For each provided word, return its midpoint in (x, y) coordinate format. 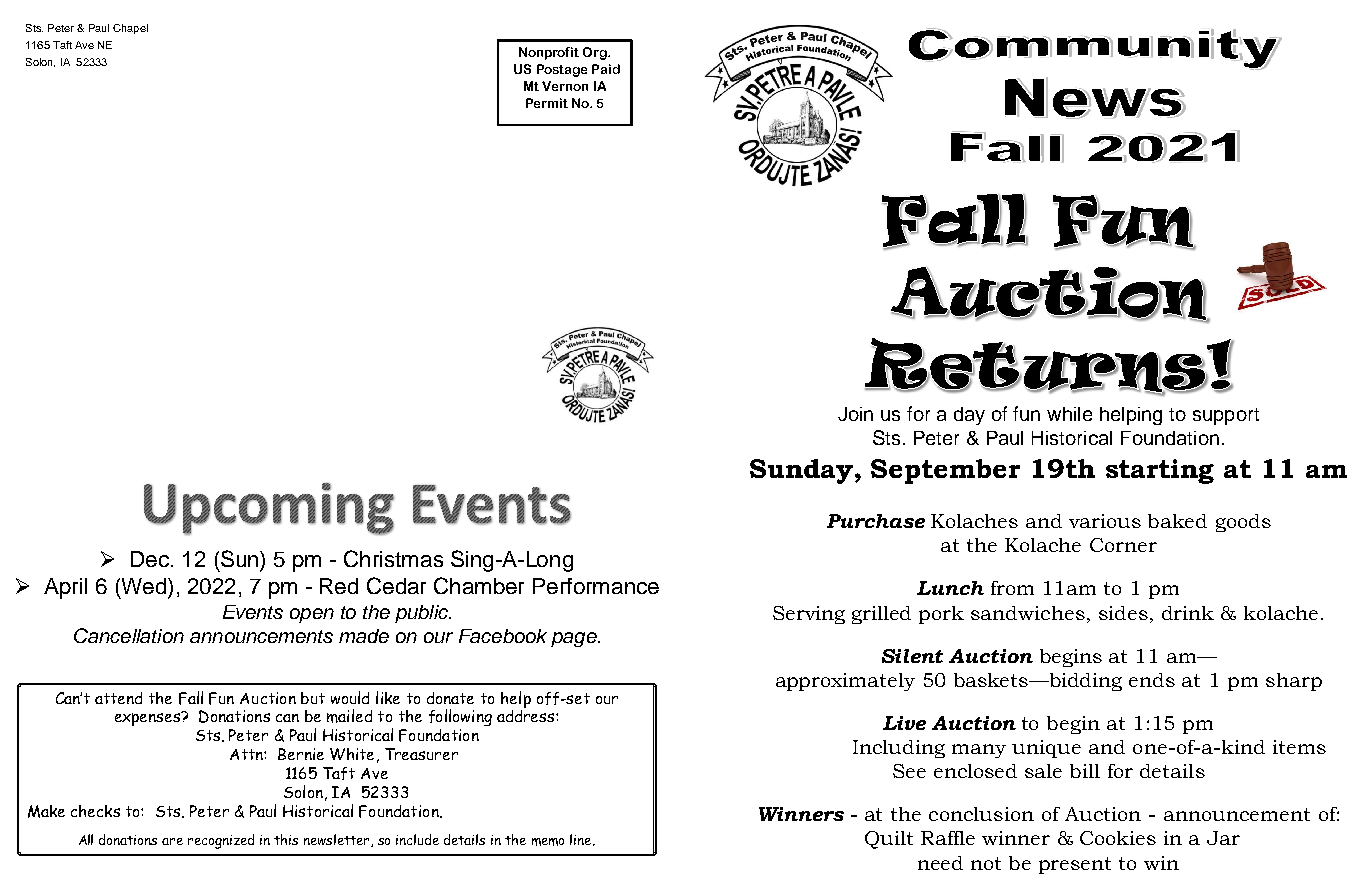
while (1069, 414)
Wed (142, 587)
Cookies (1118, 838)
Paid (606, 69)
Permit (547, 103)
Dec (150, 559)
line (582, 840)
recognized (221, 841)
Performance (596, 586)
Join (855, 414)
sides (1123, 613)
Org (596, 53)
